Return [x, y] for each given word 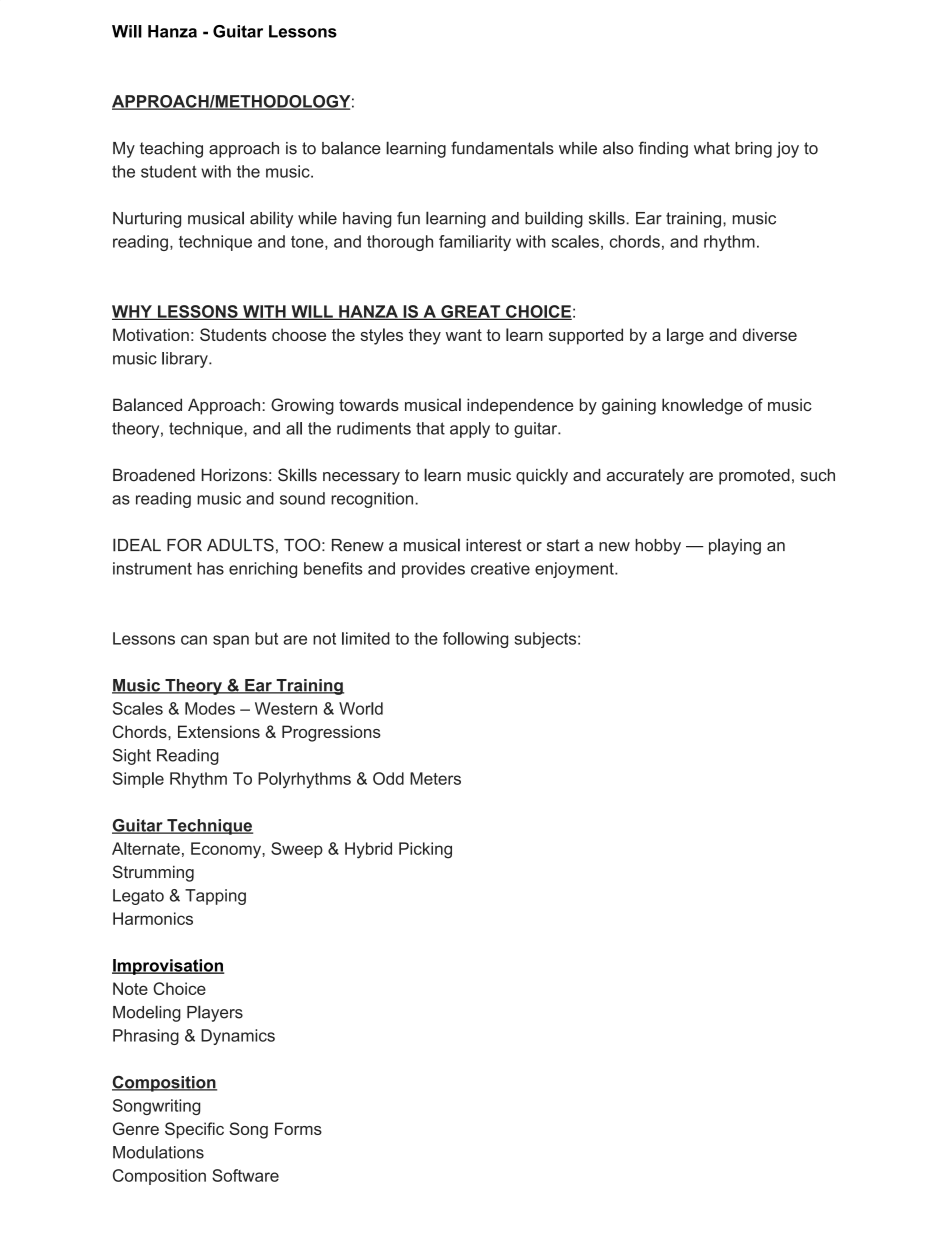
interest [494, 545]
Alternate [146, 848]
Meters [435, 778]
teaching [171, 150]
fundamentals [502, 148]
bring [753, 150]
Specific [194, 1130]
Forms [298, 1128]
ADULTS [240, 545]
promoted [754, 477]
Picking [425, 850]
